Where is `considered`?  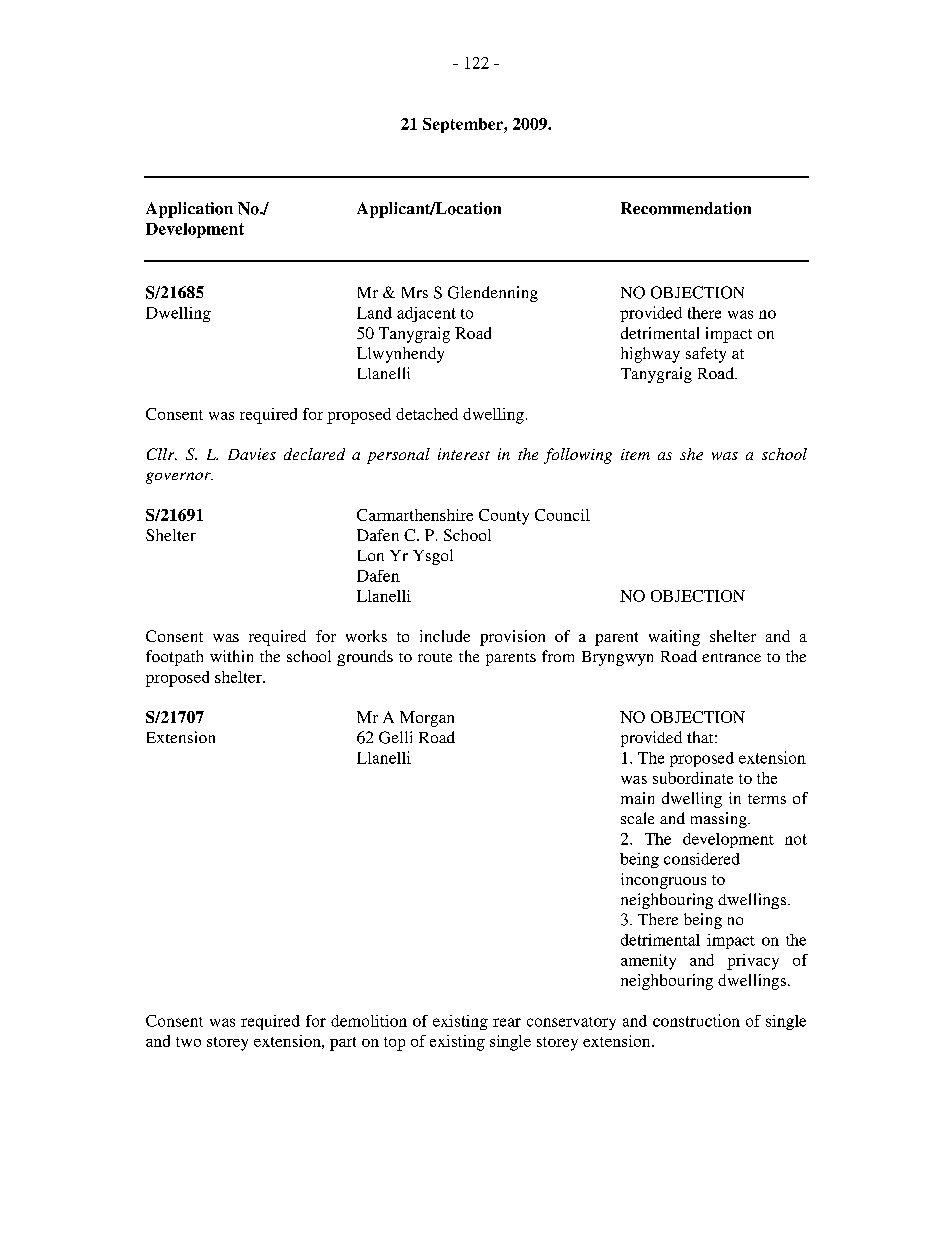 considered is located at coordinates (702, 859).
